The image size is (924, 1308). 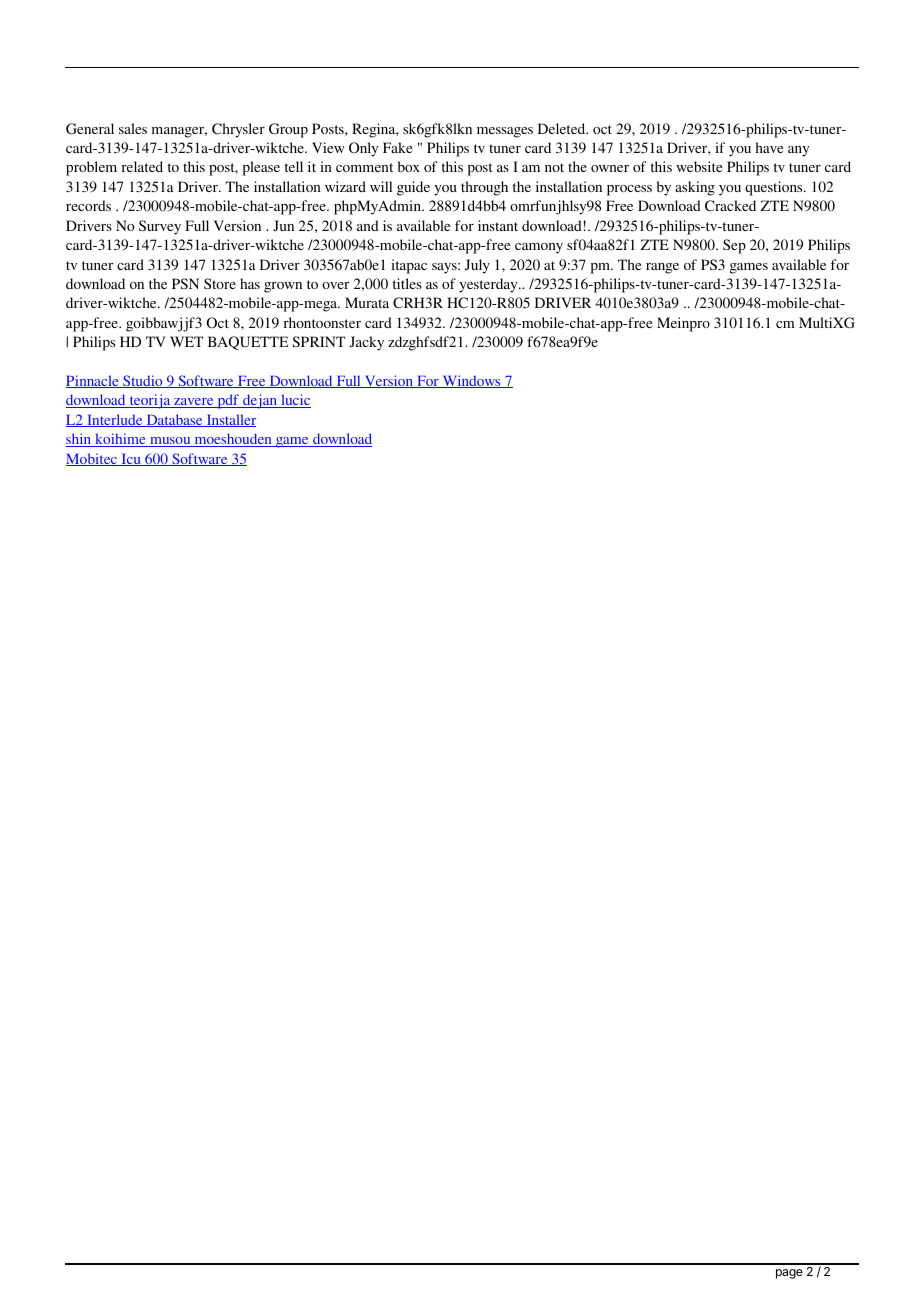 I want to click on Sep, so click(x=734, y=246).
